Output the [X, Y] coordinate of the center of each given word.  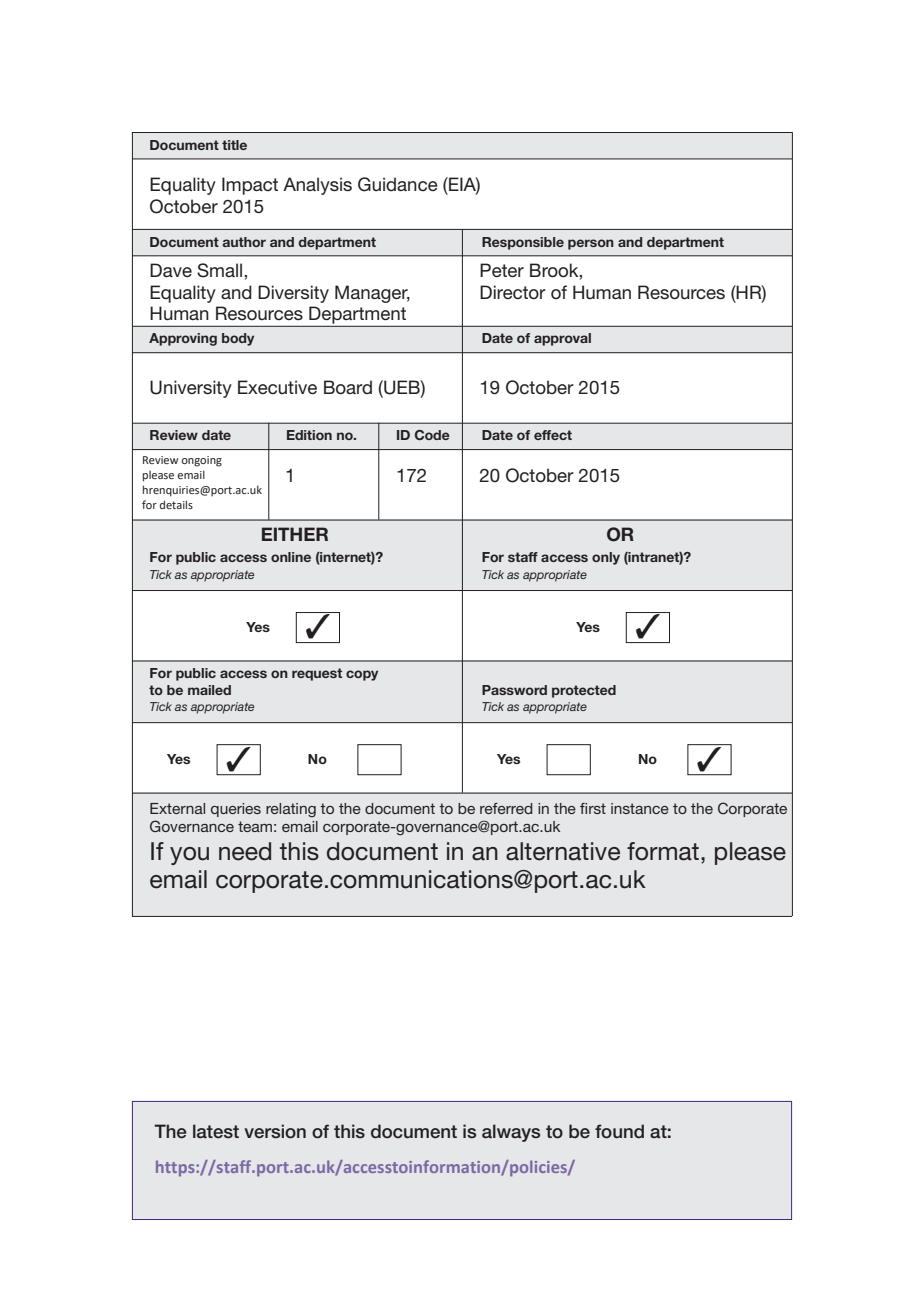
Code [432, 435]
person [591, 244]
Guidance [398, 184]
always [511, 1133]
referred [506, 808]
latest [216, 1131]
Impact [250, 186]
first [593, 808]
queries [236, 810]
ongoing [202, 461]
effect [553, 435]
